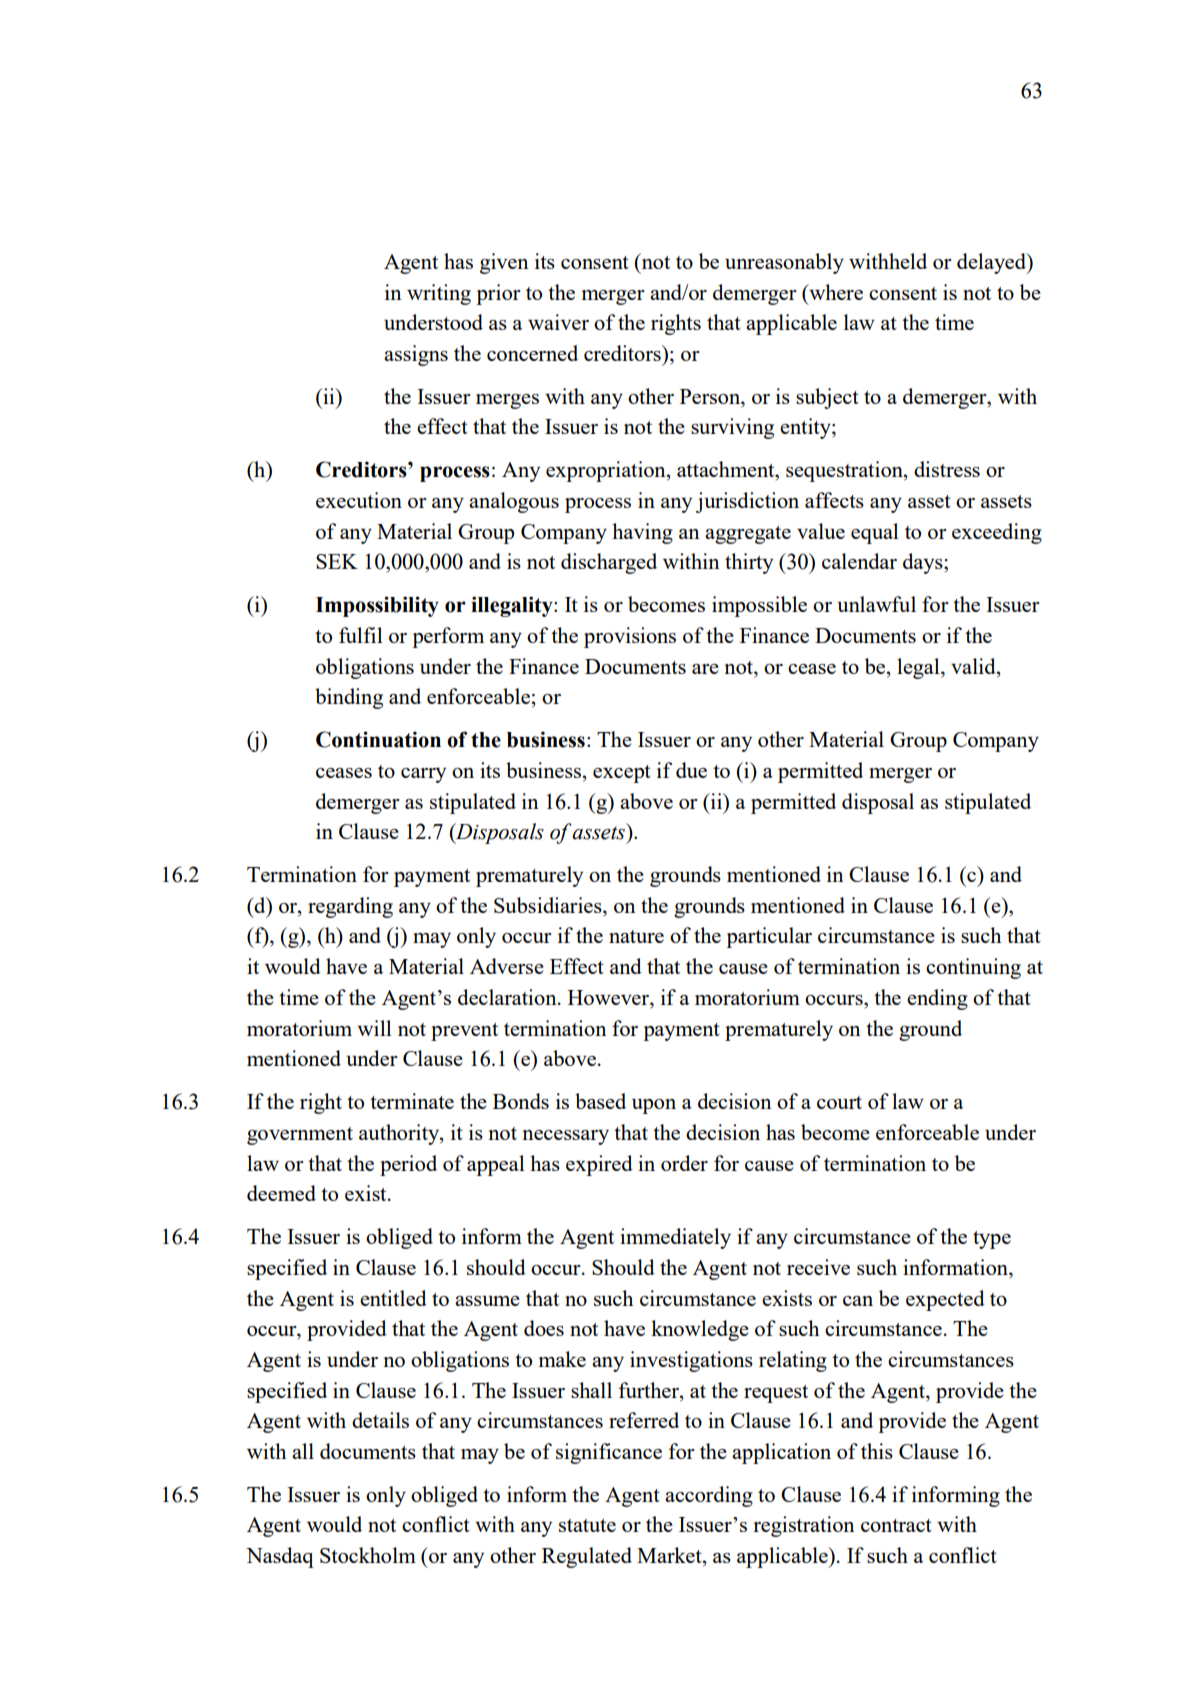 The width and height of the screenshot is (1203, 1703). What do you see at coordinates (876, 604) in the screenshot?
I see `unlawful` at bounding box center [876, 604].
